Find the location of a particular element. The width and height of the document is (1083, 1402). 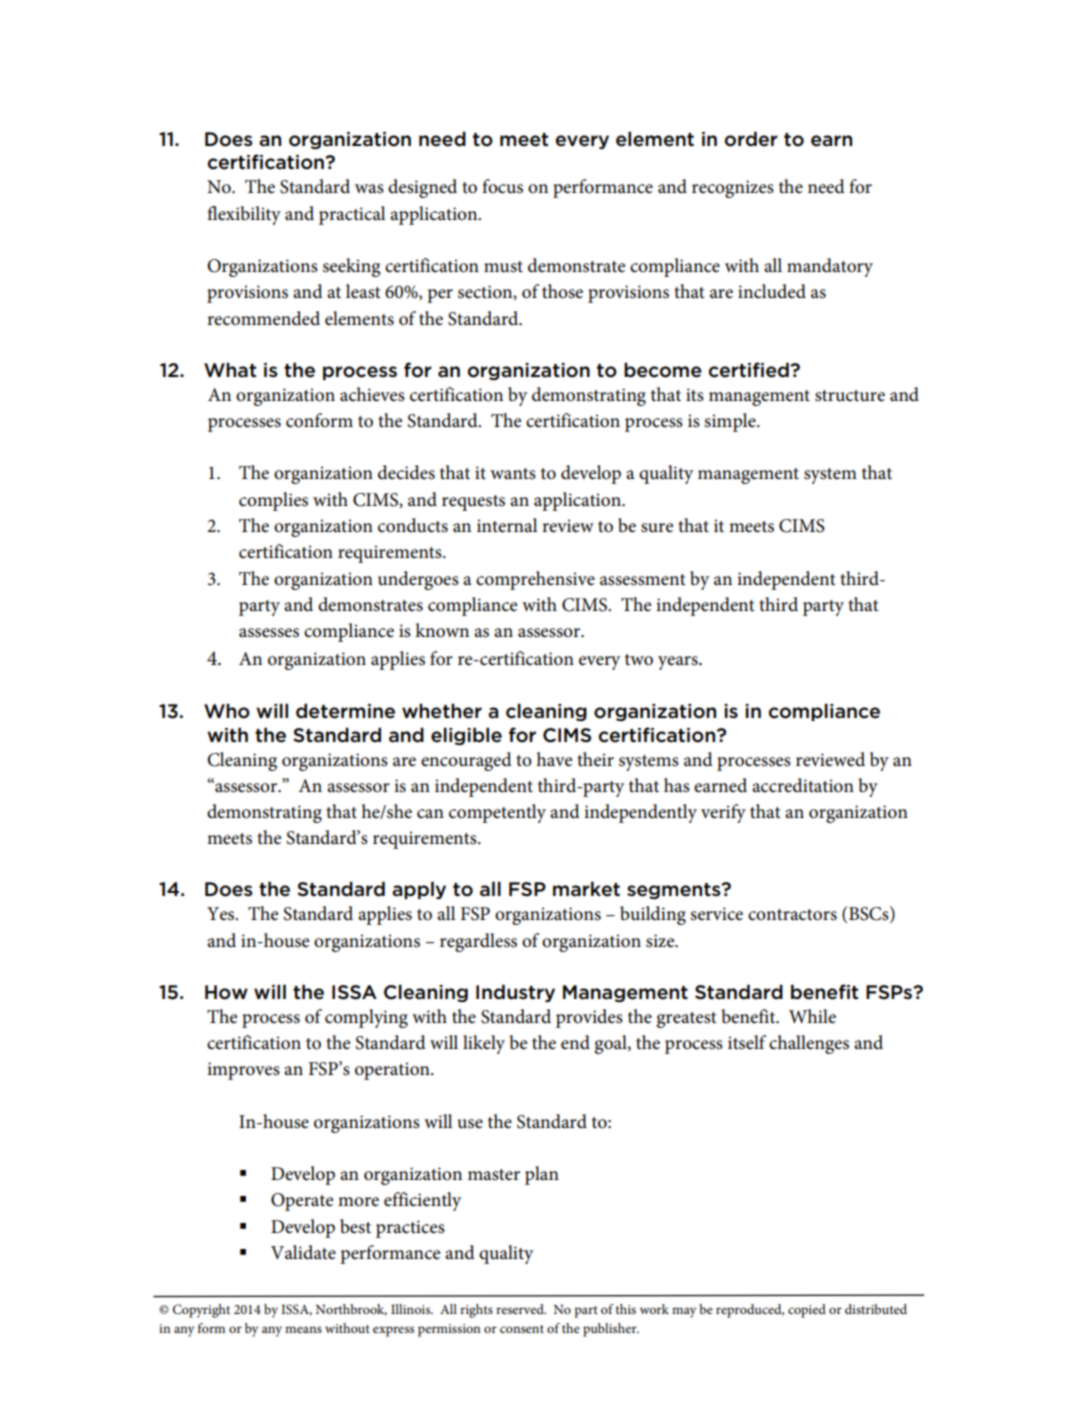

improves is located at coordinates (243, 1071).
